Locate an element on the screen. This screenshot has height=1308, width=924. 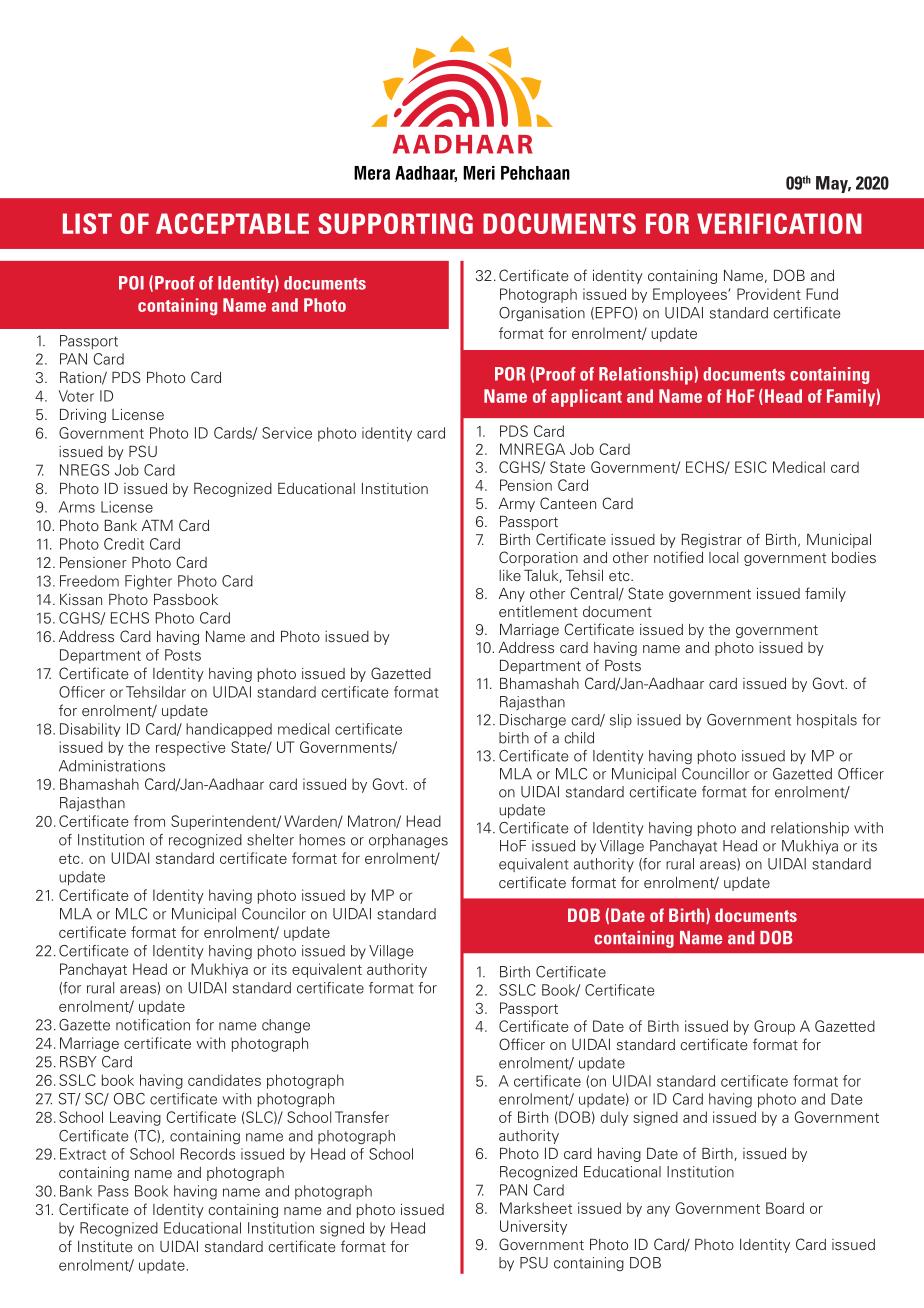
Board is located at coordinates (785, 1208).
